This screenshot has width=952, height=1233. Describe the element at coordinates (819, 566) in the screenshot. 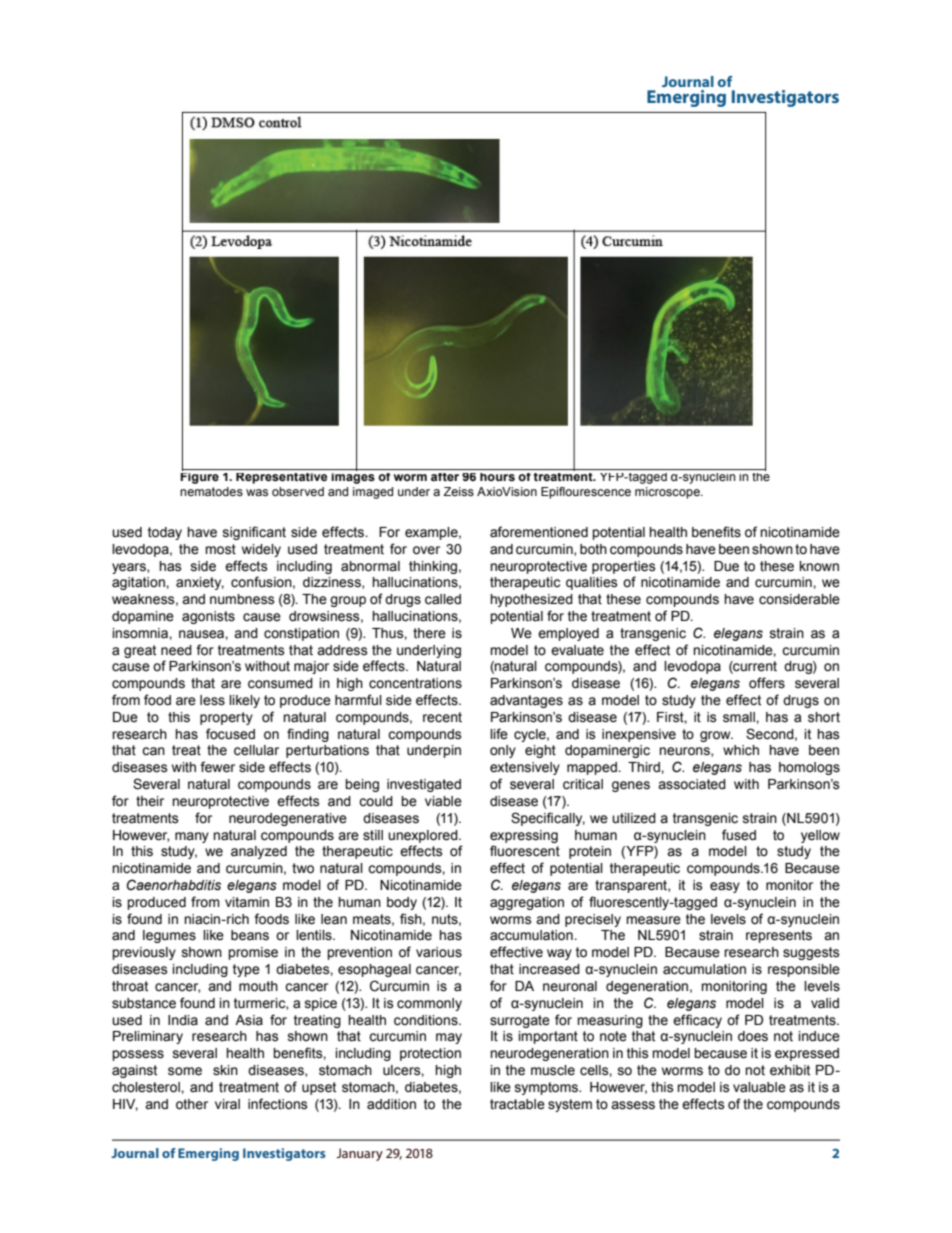

I see `known` at that location.
